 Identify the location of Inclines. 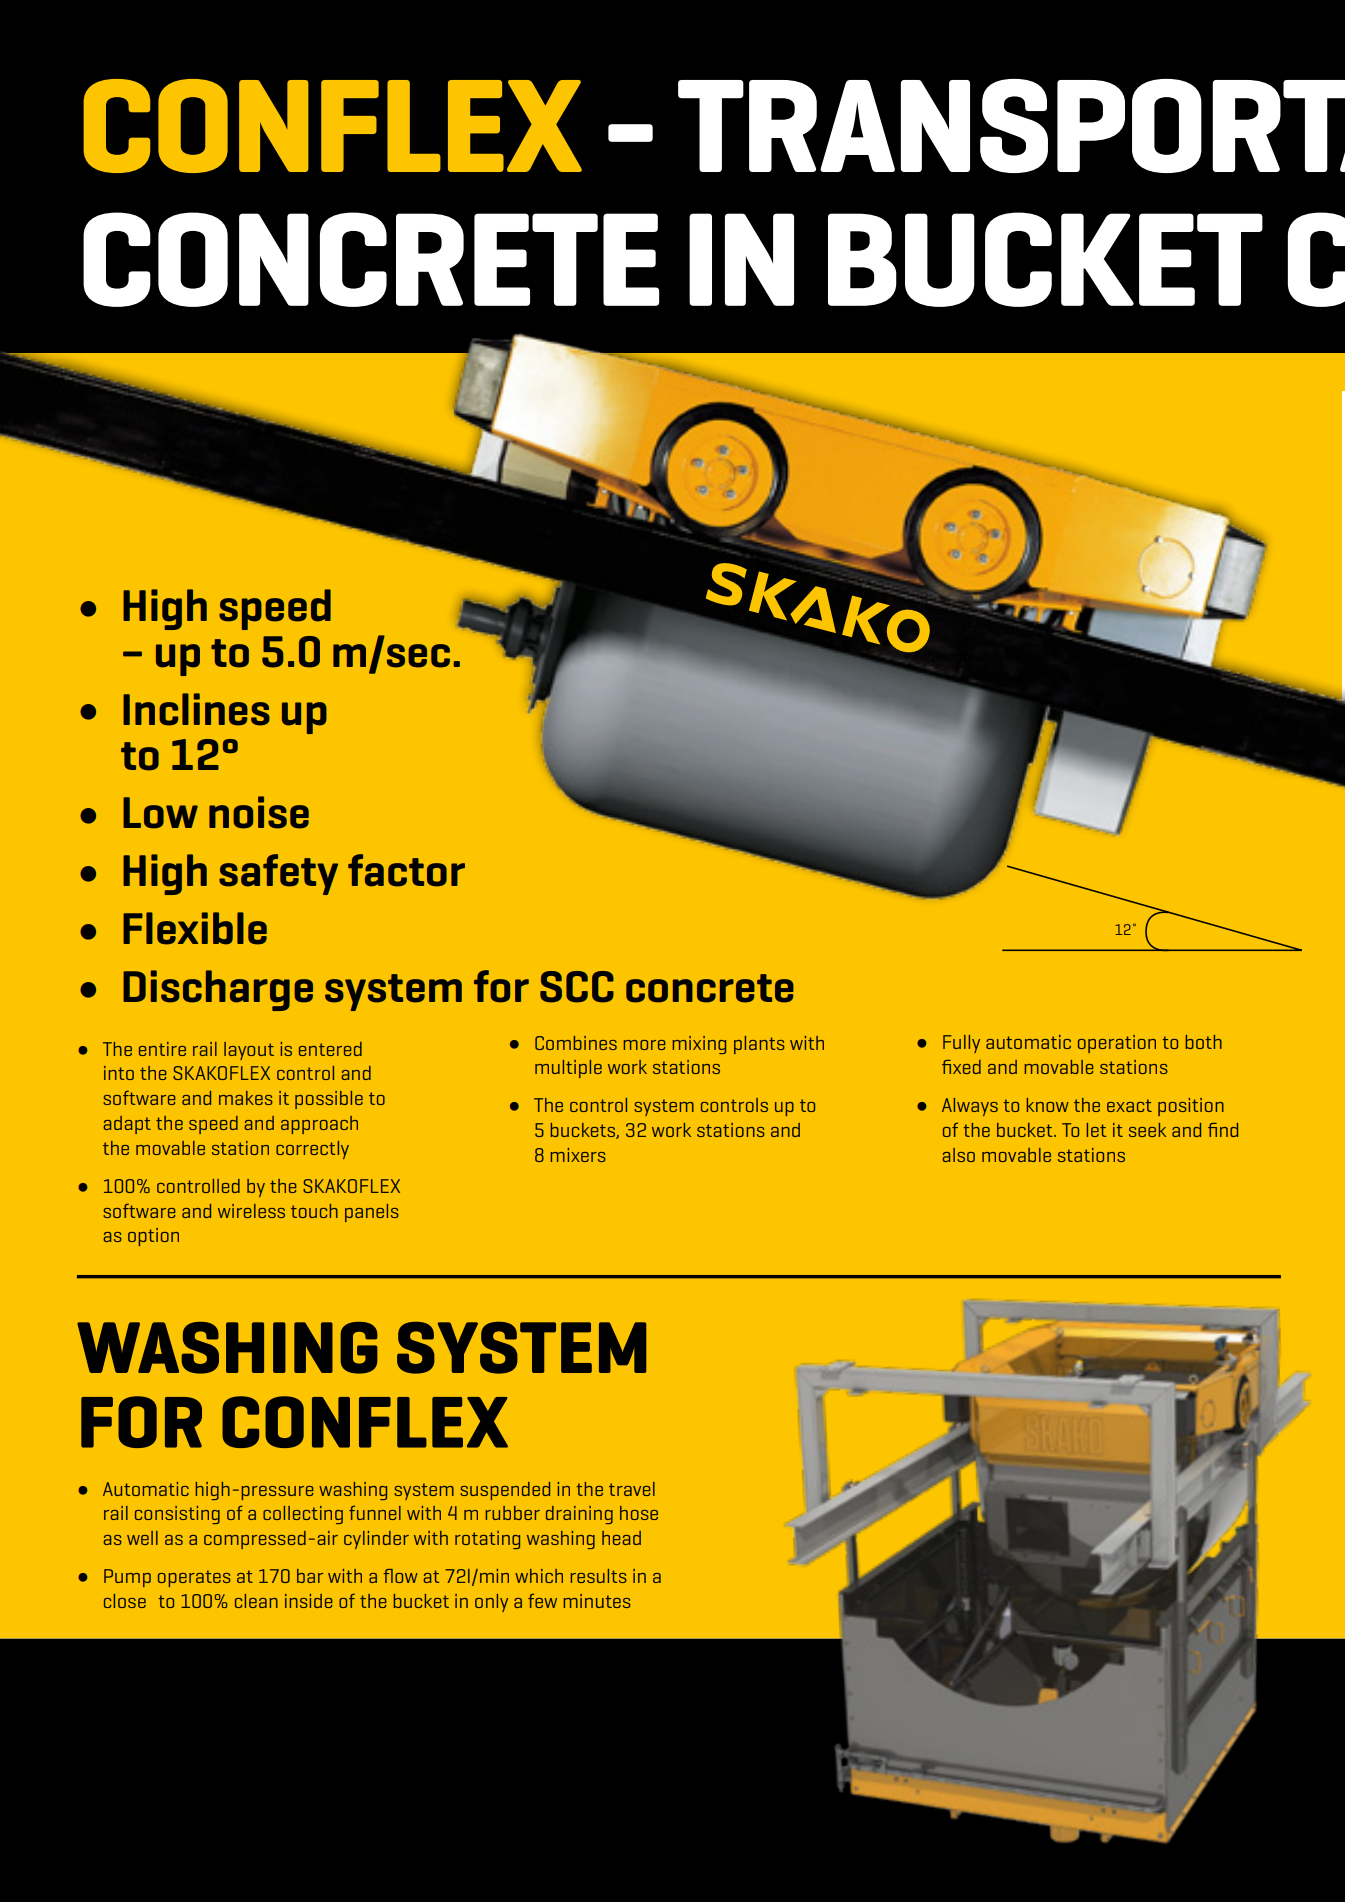
(196, 709).
